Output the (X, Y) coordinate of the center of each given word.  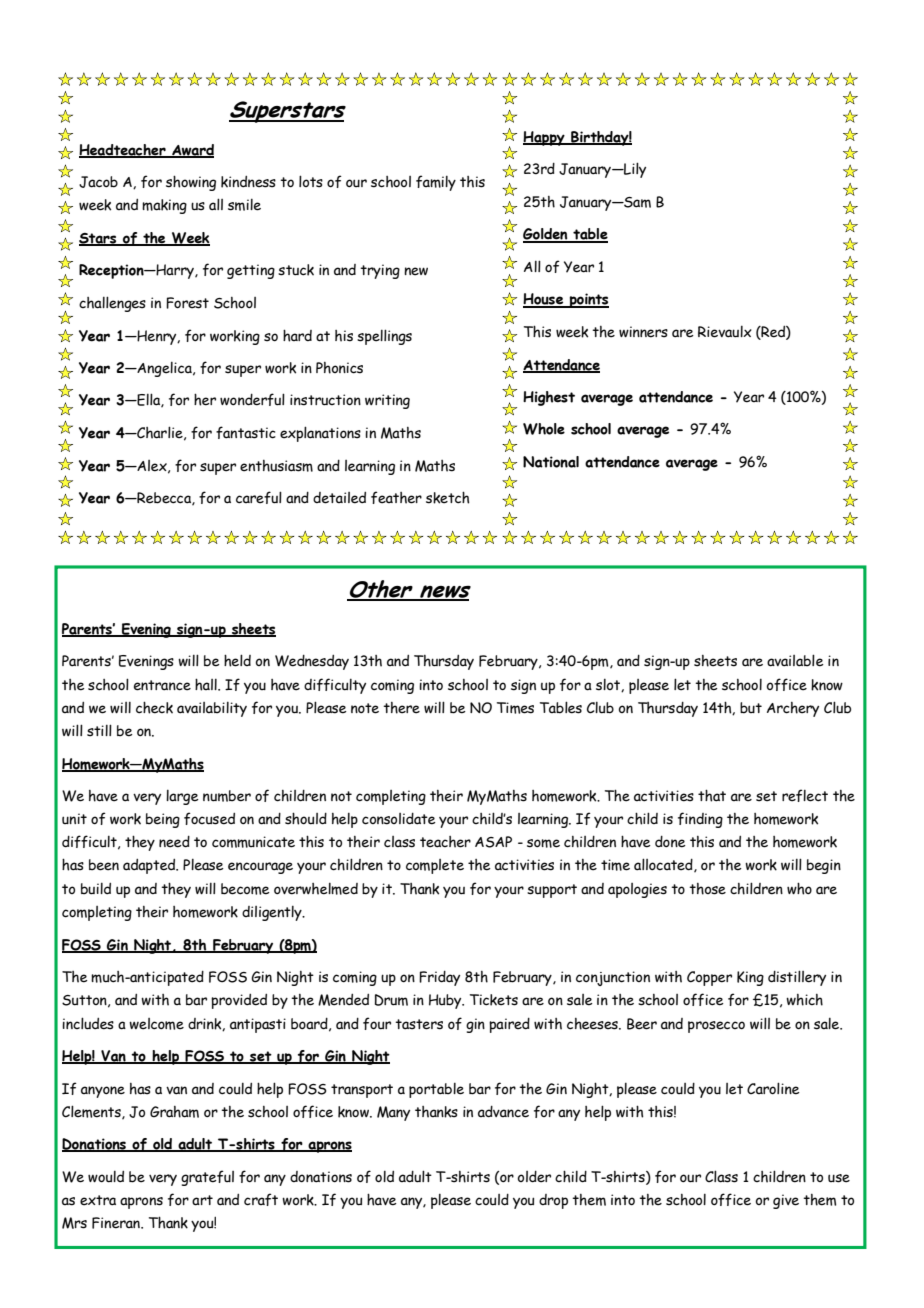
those (707, 889)
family (436, 183)
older (534, 1176)
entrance (162, 685)
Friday (439, 978)
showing (191, 183)
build (96, 888)
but (751, 708)
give (786, 1201)
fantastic (246, 432)
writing (387, 401)
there (401, 708)
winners (643, 332)
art (202, 1200)
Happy (545, 138)
